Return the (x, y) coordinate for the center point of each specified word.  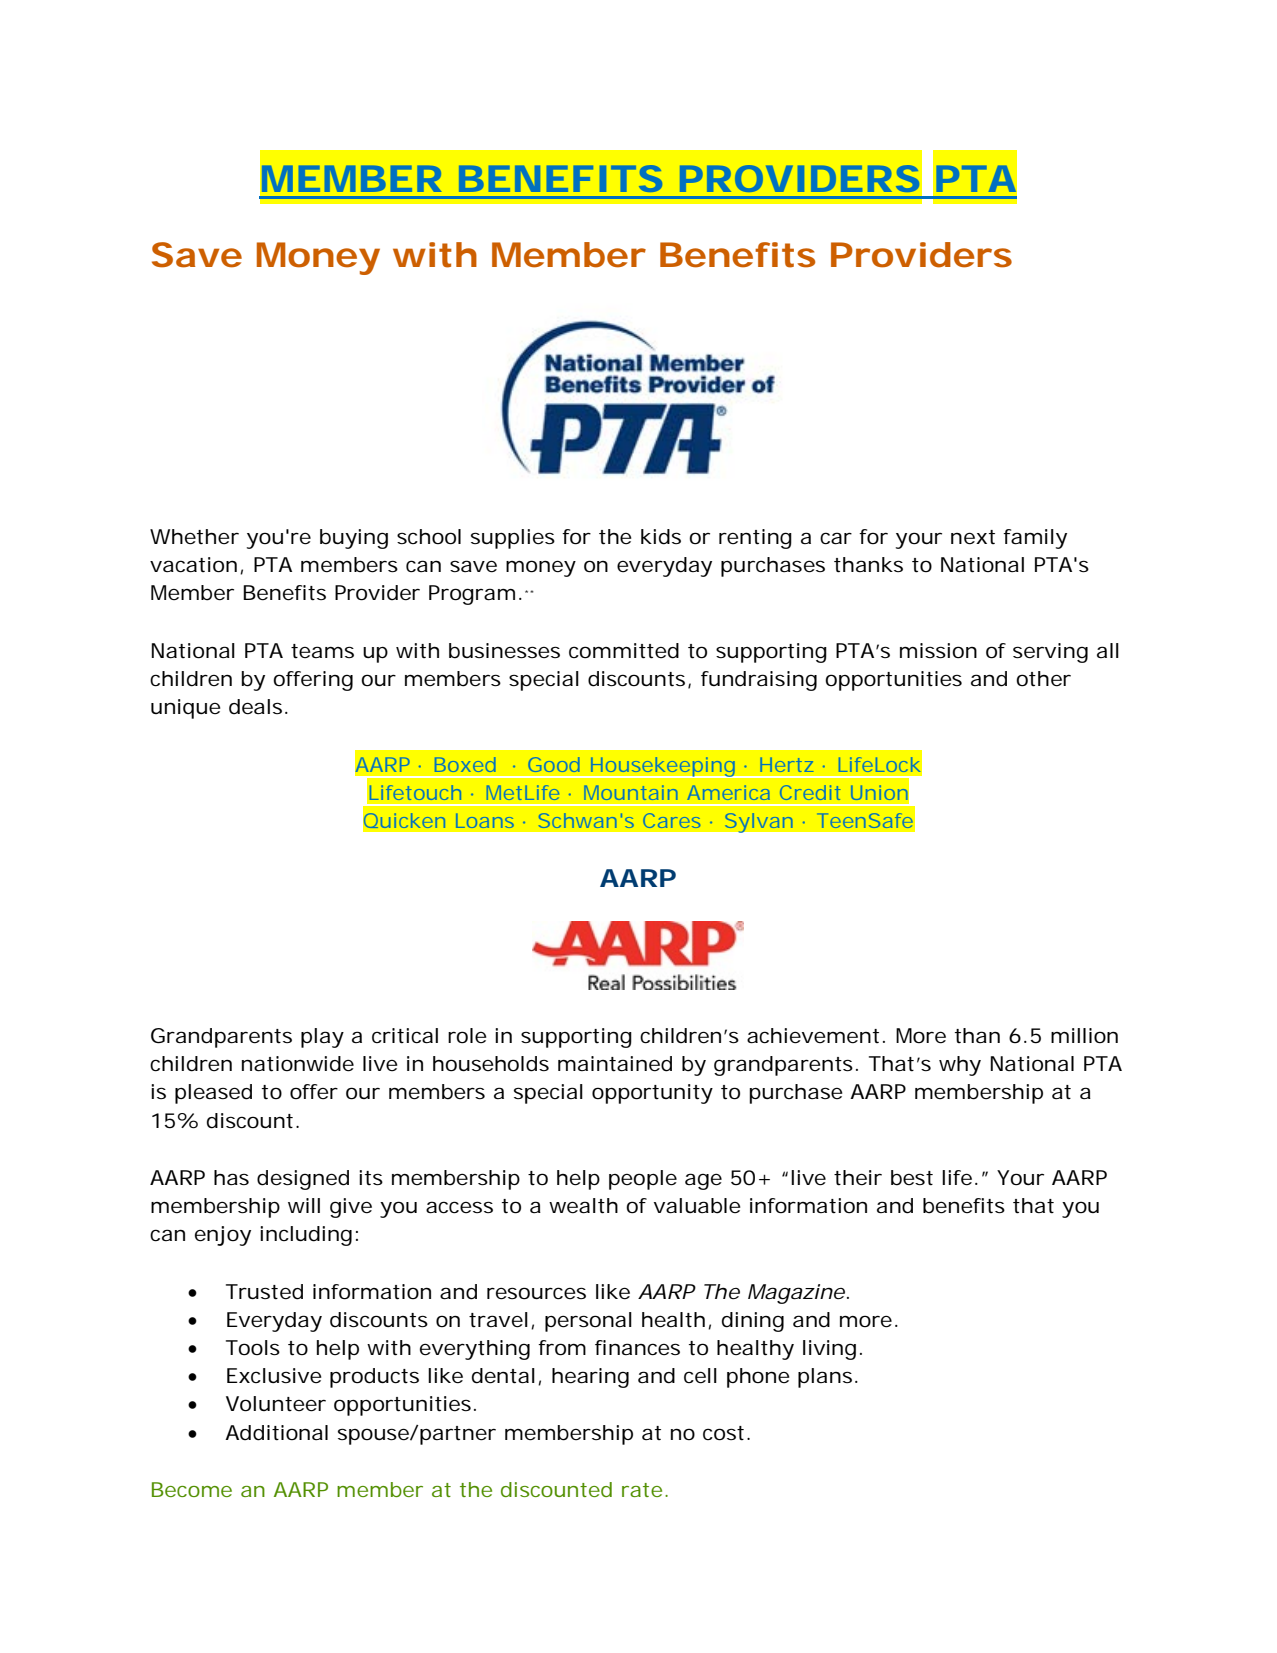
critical (405, 1036)
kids (661, 537)
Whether (194, 537)
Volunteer (276, 1404)
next (973, 537)
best (912, 1178)
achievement (813, 1036)
